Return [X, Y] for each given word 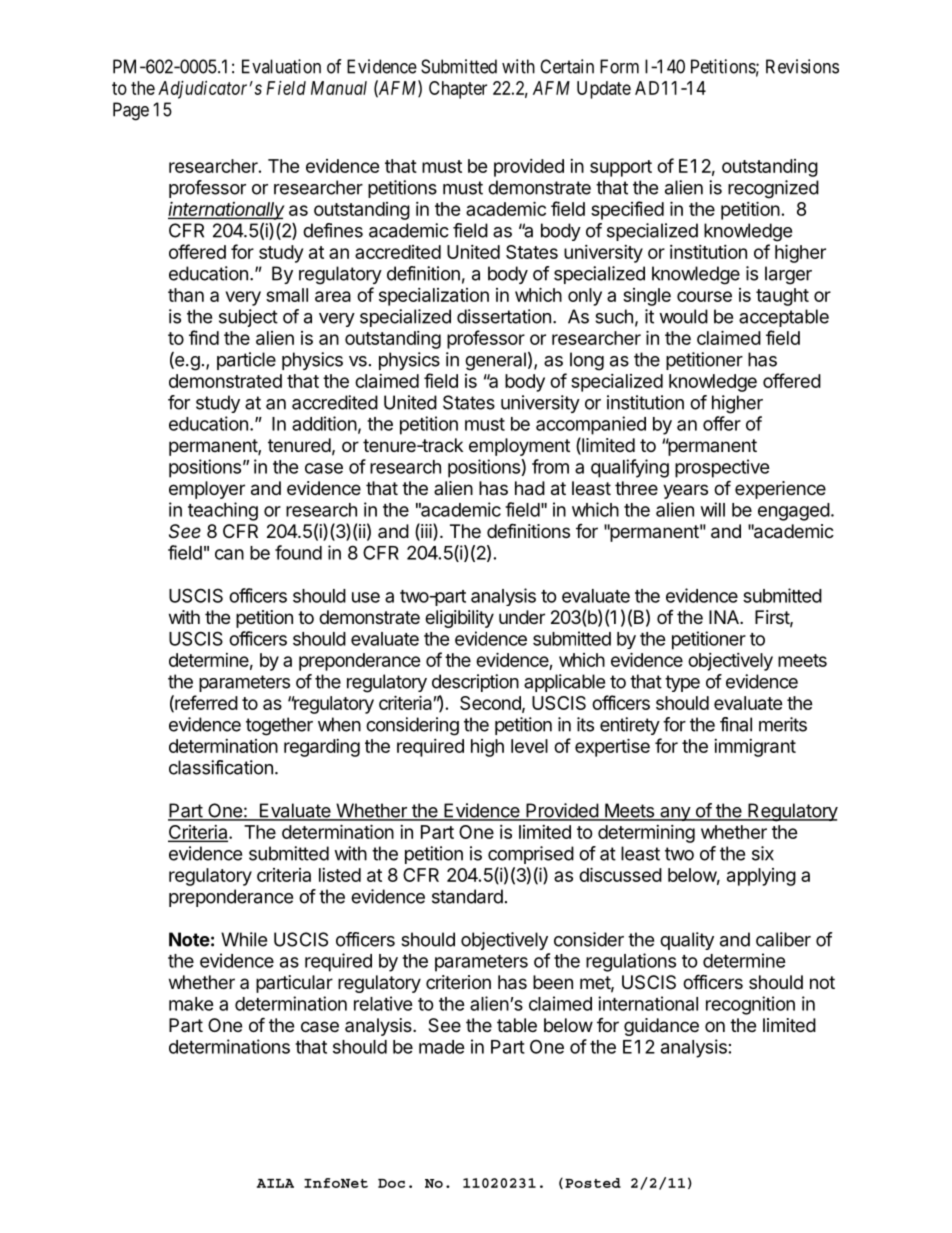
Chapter [458, 90]
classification [221, 767]
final [736, 724]
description [475, 683]
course [704, 296]
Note [189, 939]
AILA [275, 1183]
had [530, 488]
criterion [458, 982]
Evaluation [281, 66]
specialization [434, 297]
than [186, 295]
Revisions [802, 66]
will [713, 509]
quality [687, 941]
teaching [223, 511]
